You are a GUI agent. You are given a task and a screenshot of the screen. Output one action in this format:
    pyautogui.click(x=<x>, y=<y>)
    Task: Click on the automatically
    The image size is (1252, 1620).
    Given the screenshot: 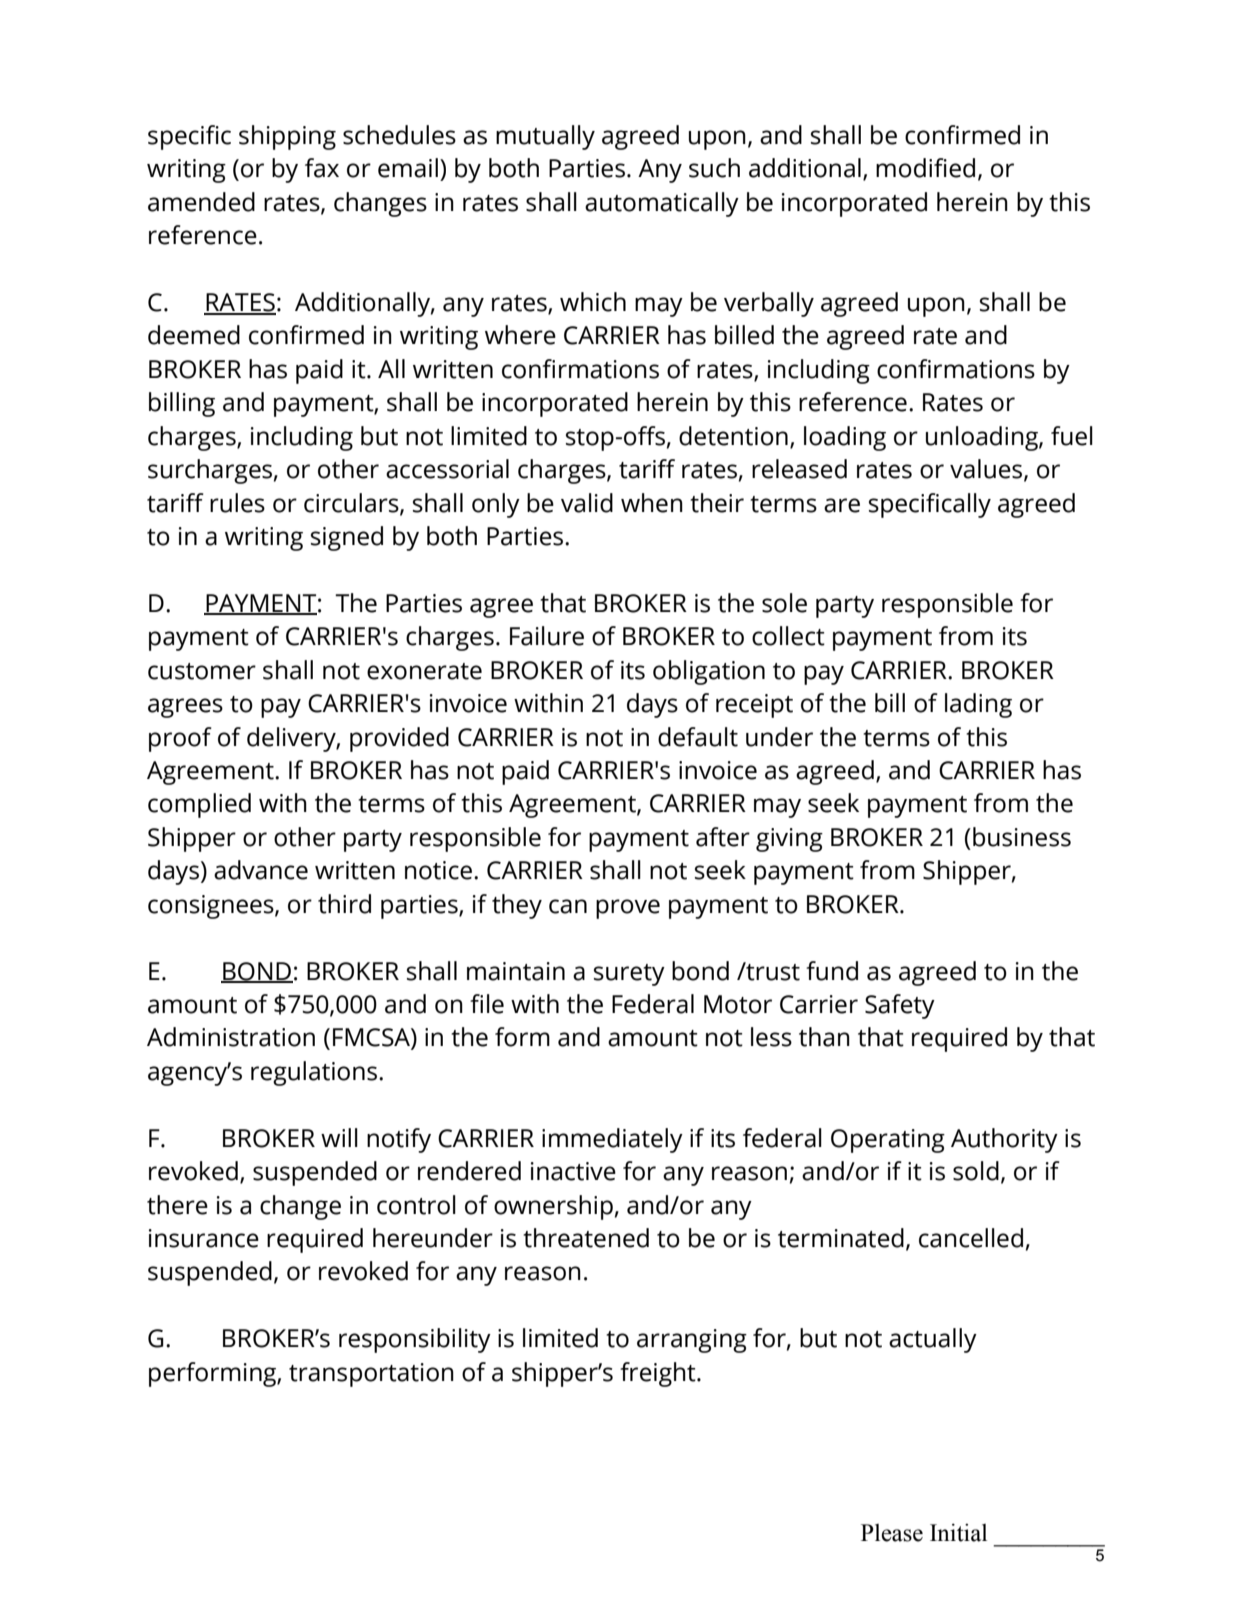 What is the action you would take?
    pyautogui.click(x=662, y=204)
